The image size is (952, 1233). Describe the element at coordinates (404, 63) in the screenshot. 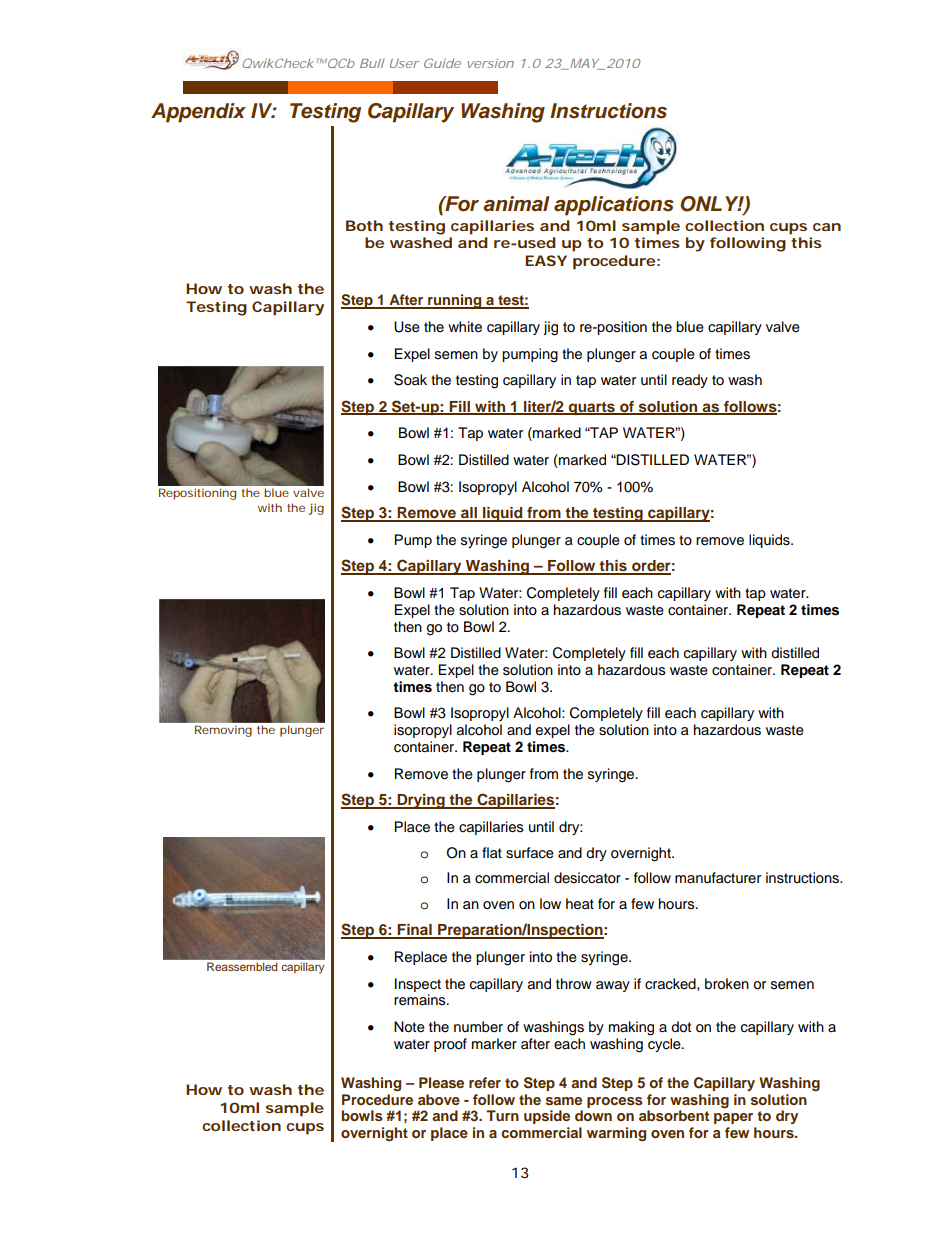

I see `User` at that location.
